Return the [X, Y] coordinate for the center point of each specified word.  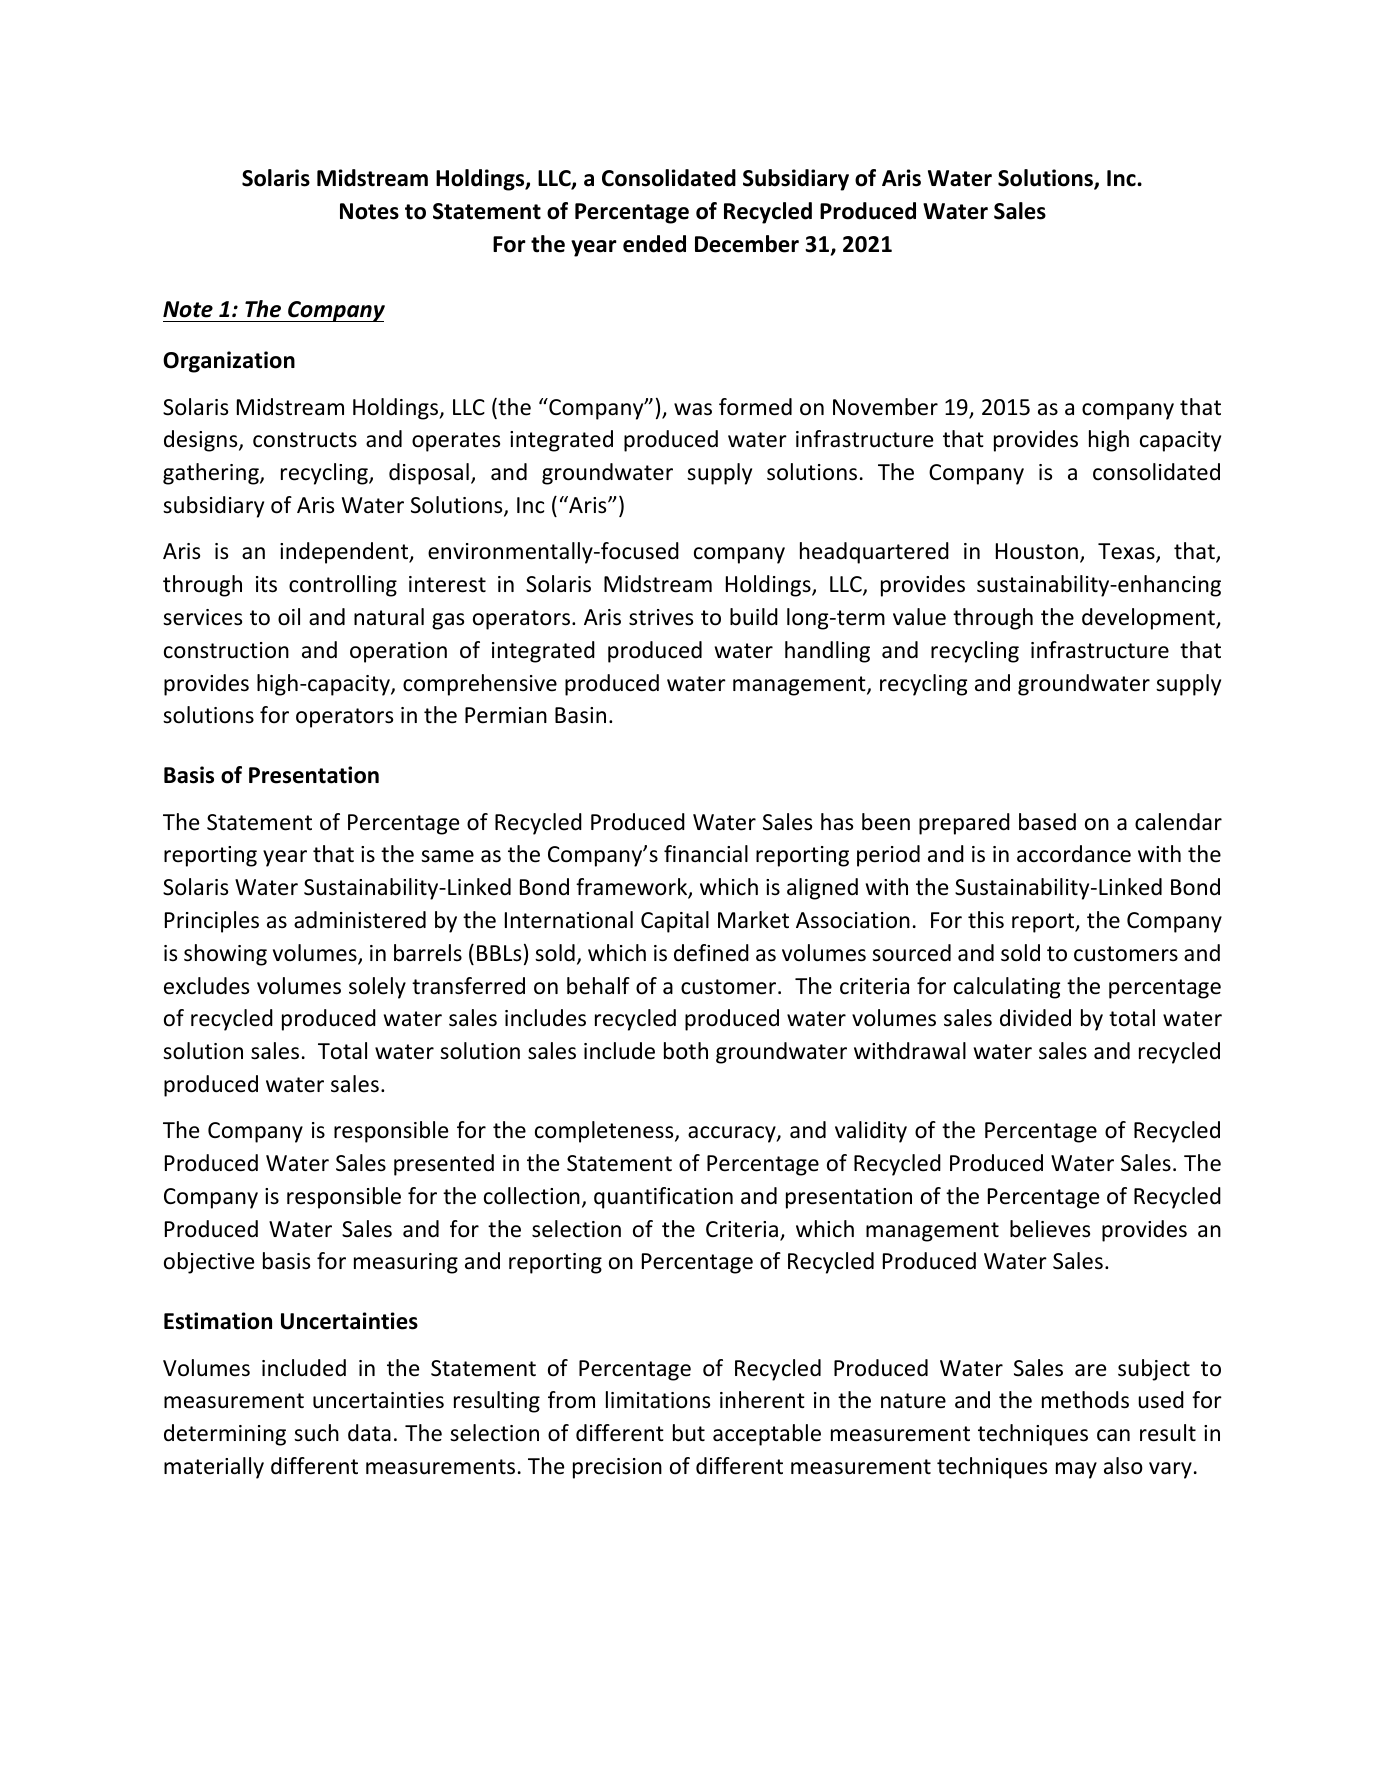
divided [1035, 1018]
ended [654, 244]
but [689, 1433]
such [316, 1433]
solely [377, 988]
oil [289, 617]
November [885, 407]
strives [661, 617]
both [686, 1051]
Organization [229, 362]
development [1149, 619]
